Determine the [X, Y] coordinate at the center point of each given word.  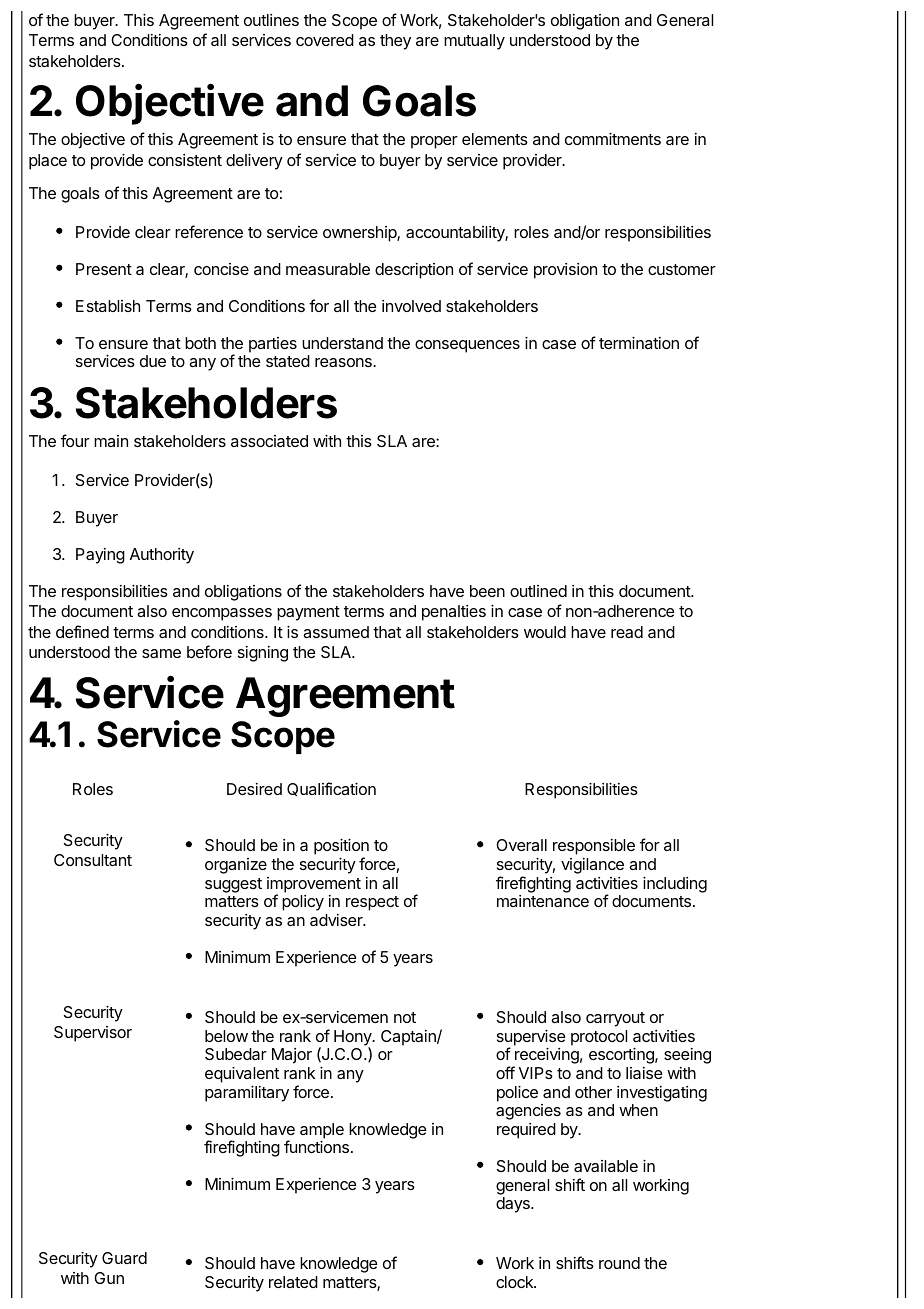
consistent [185, 160]
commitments [613, 139]
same [161, 653]
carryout [615, 1019]
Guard [124, 1258]
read [627, 632]
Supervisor [93, 1034]
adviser [337, 920]
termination [639, 343]
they [395, 42]
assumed [336, 632]
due [153, 361]
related [293, 1282]
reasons [344, 362]
